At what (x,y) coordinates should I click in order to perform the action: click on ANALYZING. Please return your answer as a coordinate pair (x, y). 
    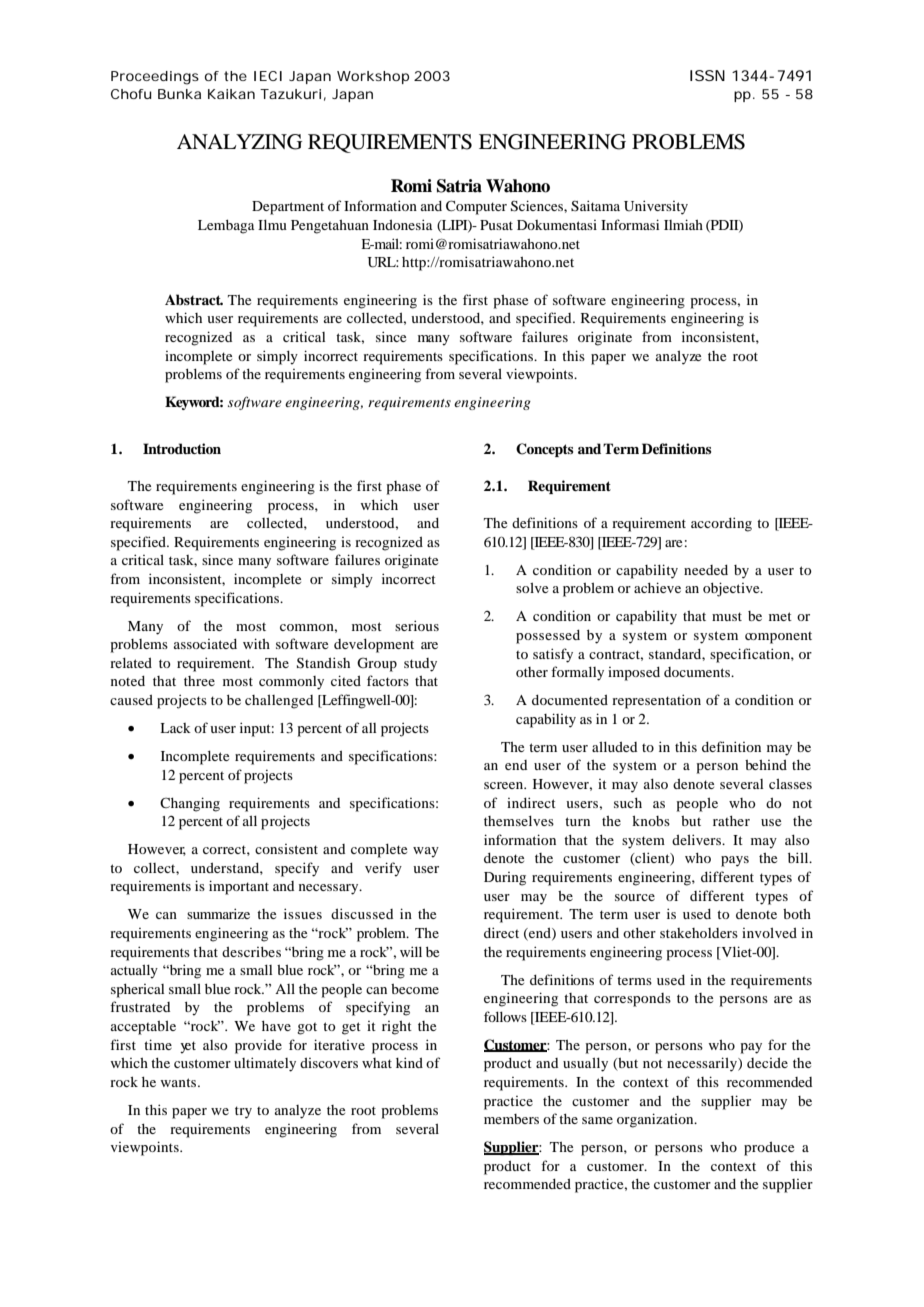
    Looking at the image, I should click on (239, 142).
